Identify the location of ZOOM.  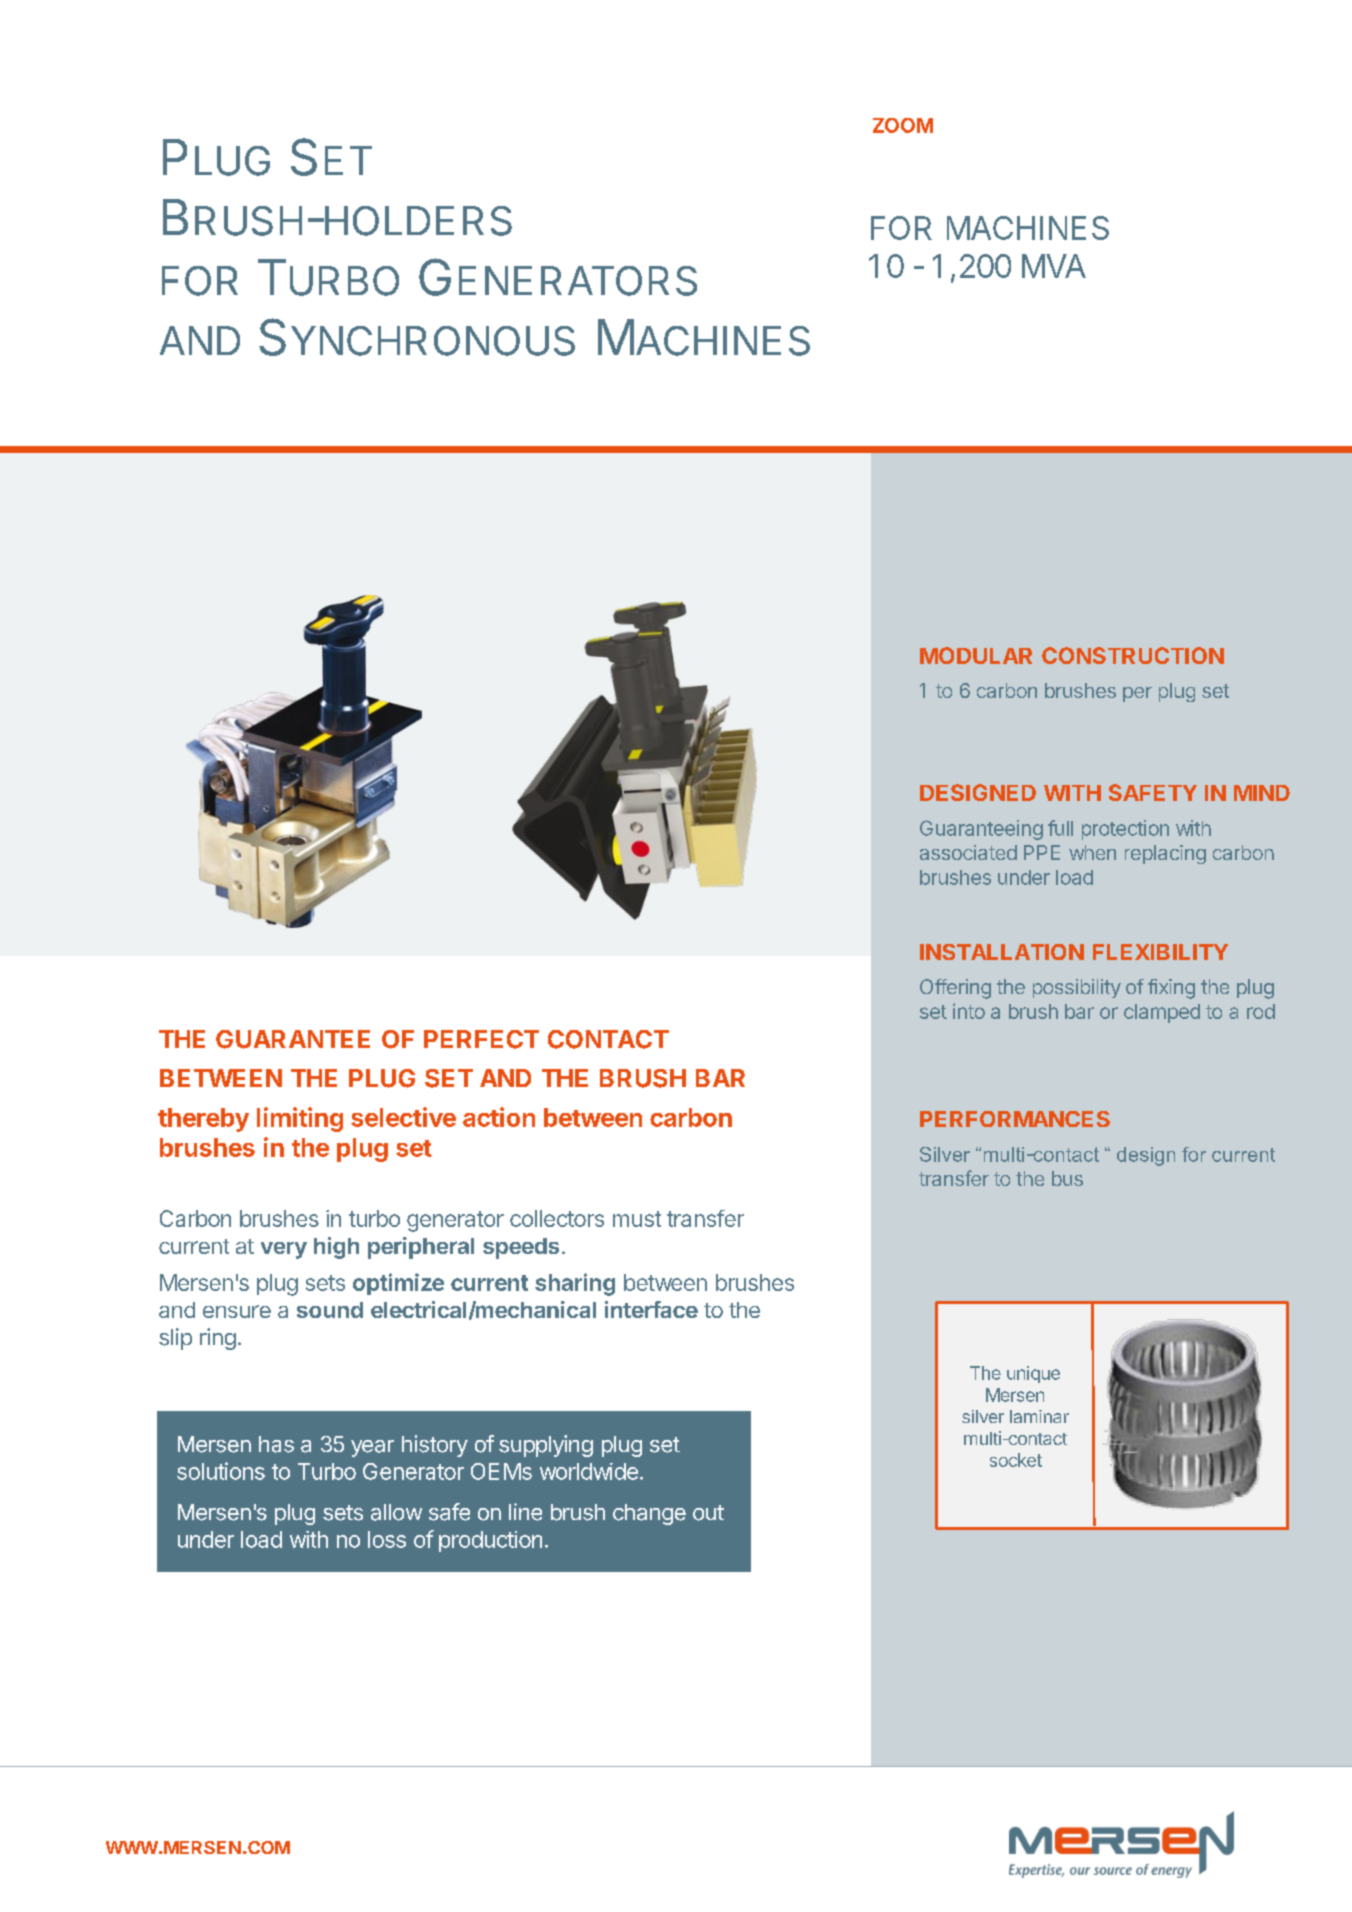
(903, 125).
